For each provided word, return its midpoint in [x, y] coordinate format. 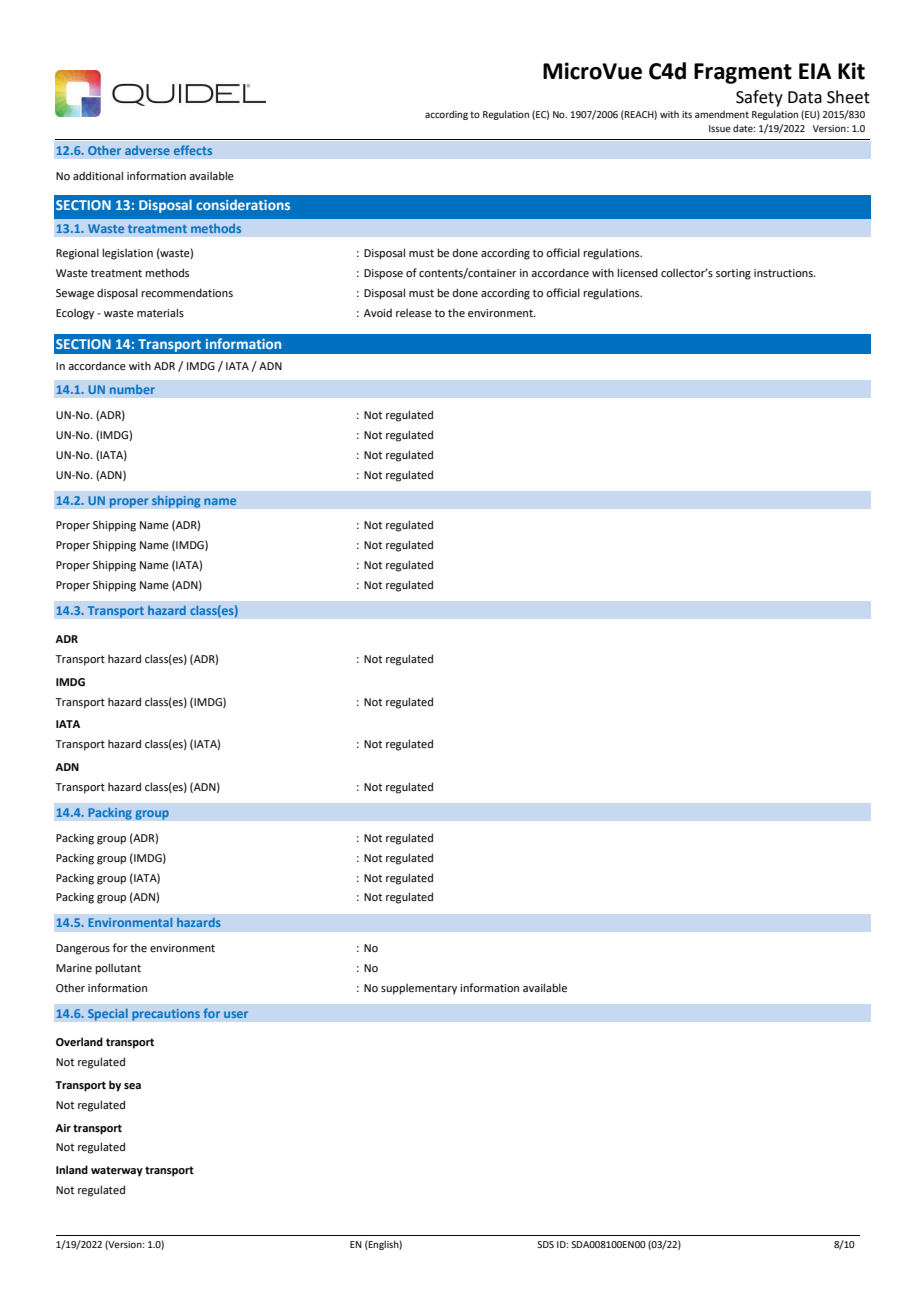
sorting [733, 274]
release [414, 312]
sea [132, 1086]
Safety [759, 98]
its [687, 114]
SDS [545, 1244]
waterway [117, 1171]
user [236, 1014]
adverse [147, 150]
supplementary [419, 989]
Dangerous [83, 949]
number [132, 389]
